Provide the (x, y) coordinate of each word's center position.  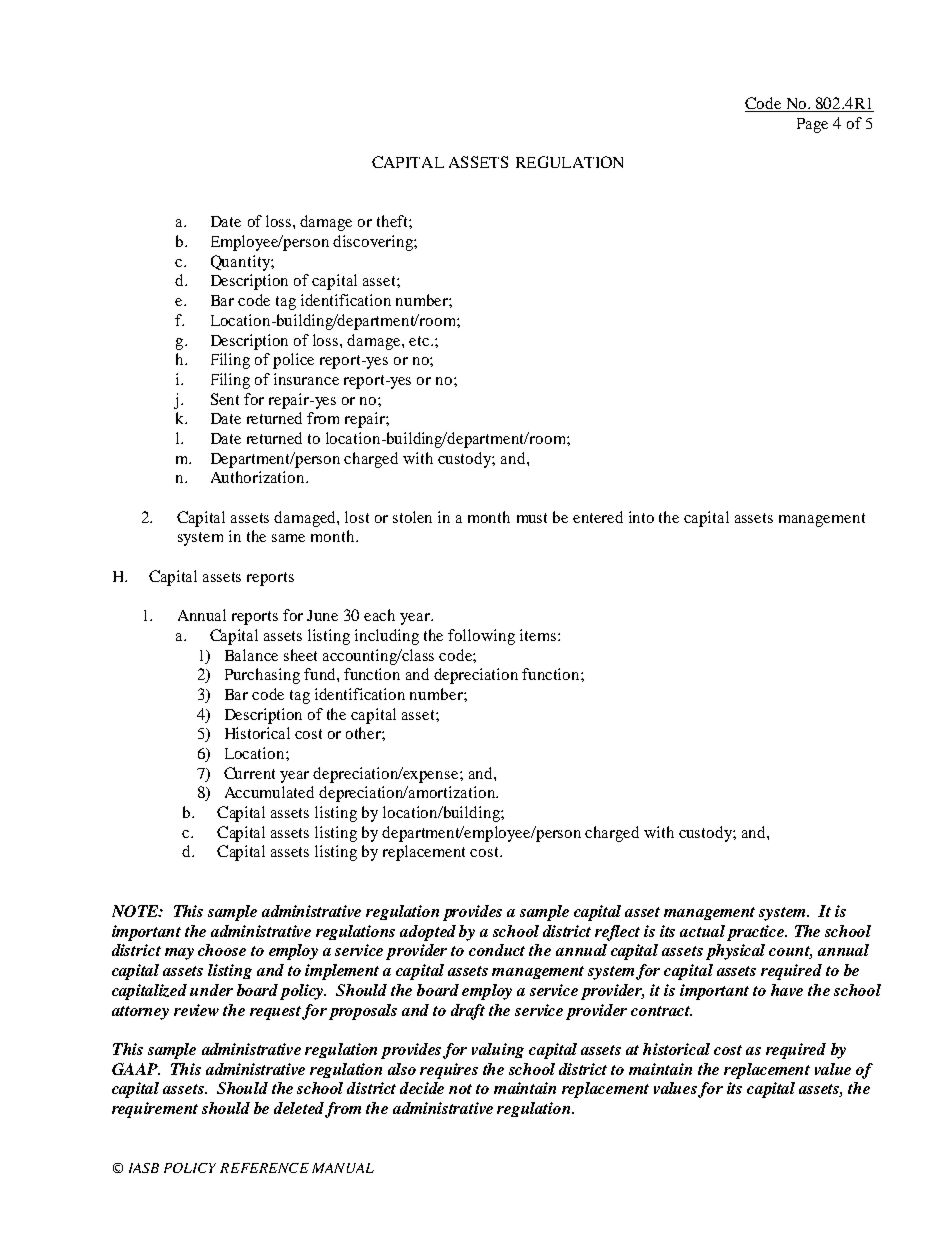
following (481, 637)
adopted (428, 933)
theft (393, 221)
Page (812, 125)
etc (420, 341)
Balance (251, 655)
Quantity (241, 263)
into (641, 517)
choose (222, 950)
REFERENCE (264, 1168)
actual (702, 931)
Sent (225, 399)
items (539, 635)
